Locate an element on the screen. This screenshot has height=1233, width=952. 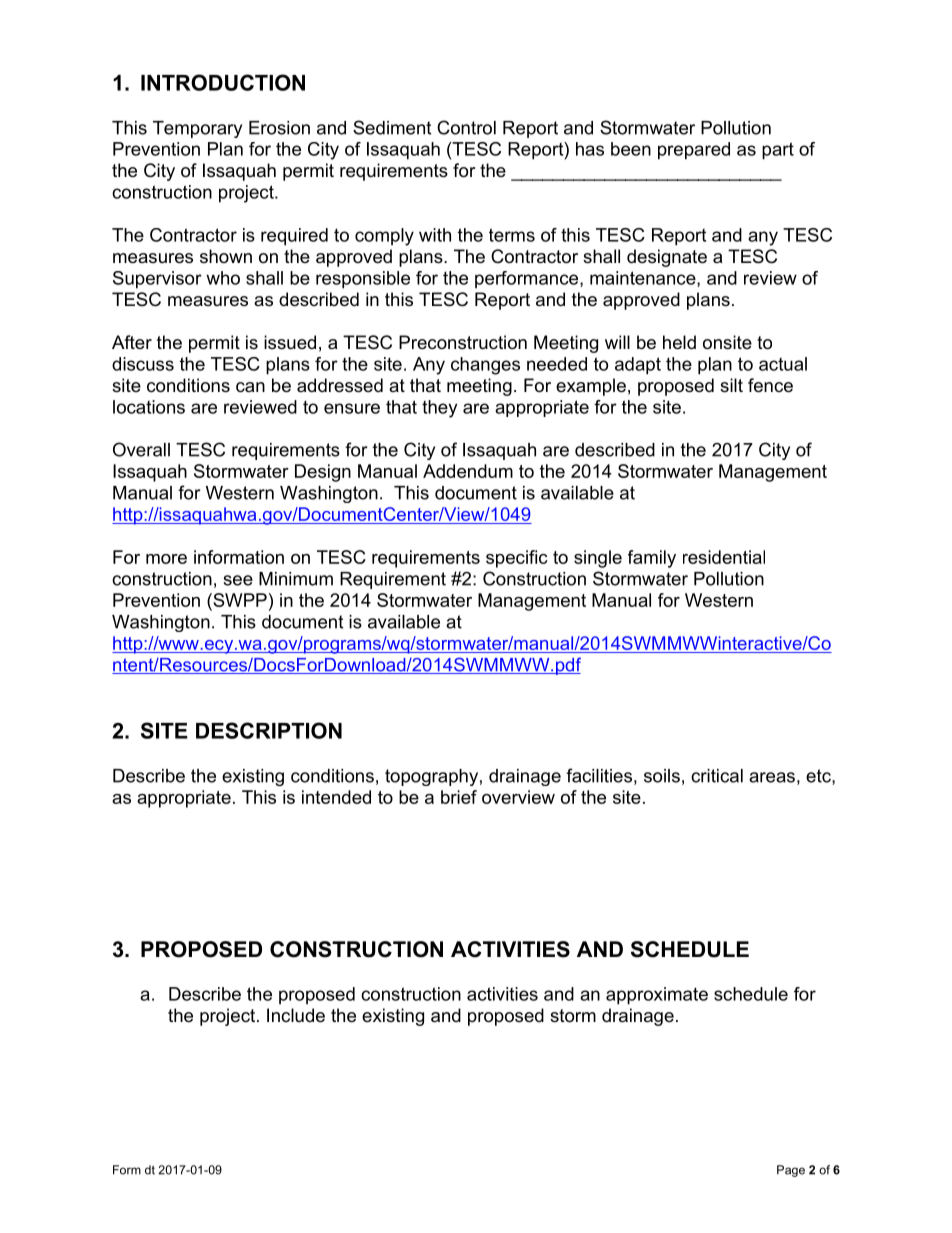
can is located at coordinates (250, 387).
